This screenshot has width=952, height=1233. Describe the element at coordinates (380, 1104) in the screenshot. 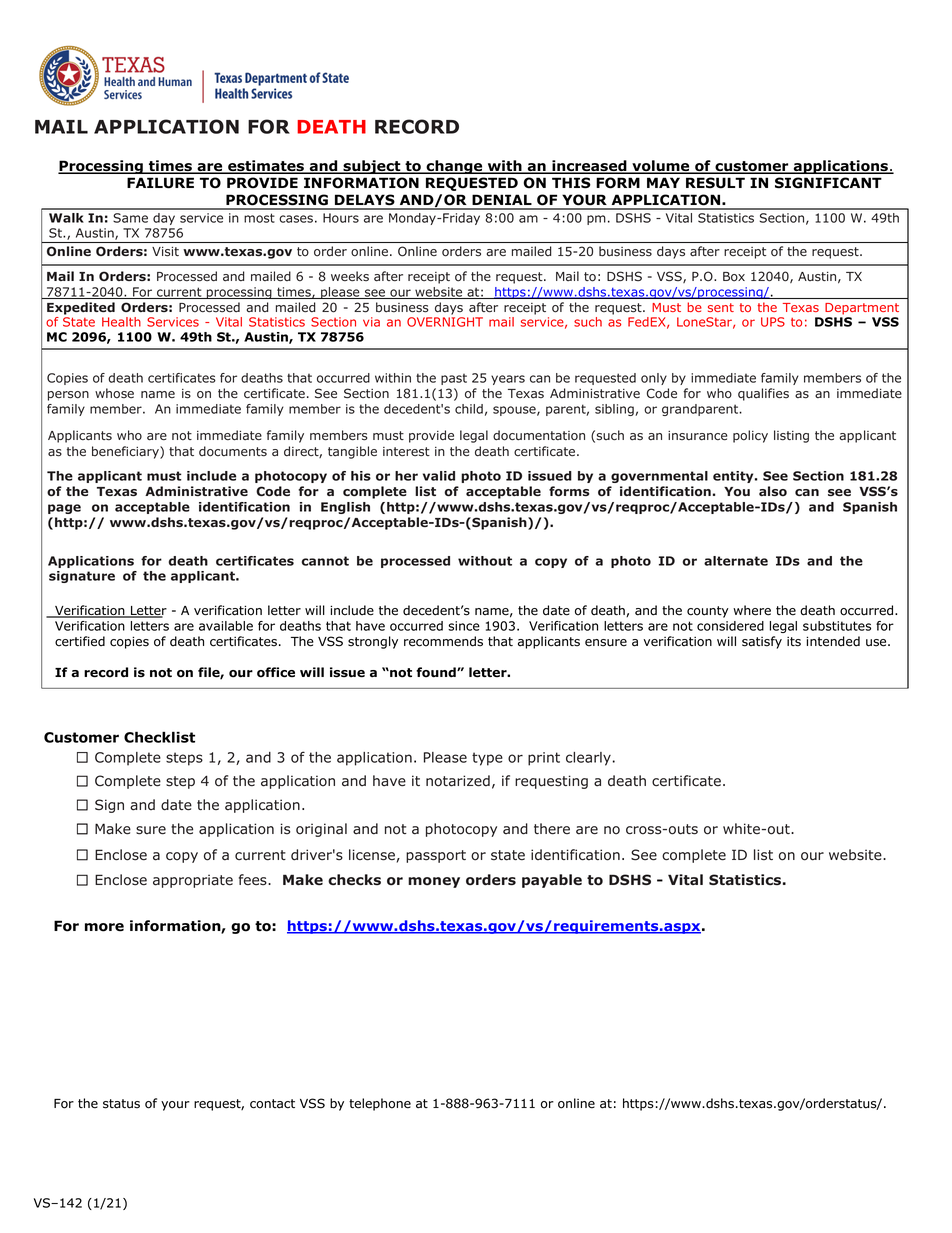

I see `telephone` at that location.
